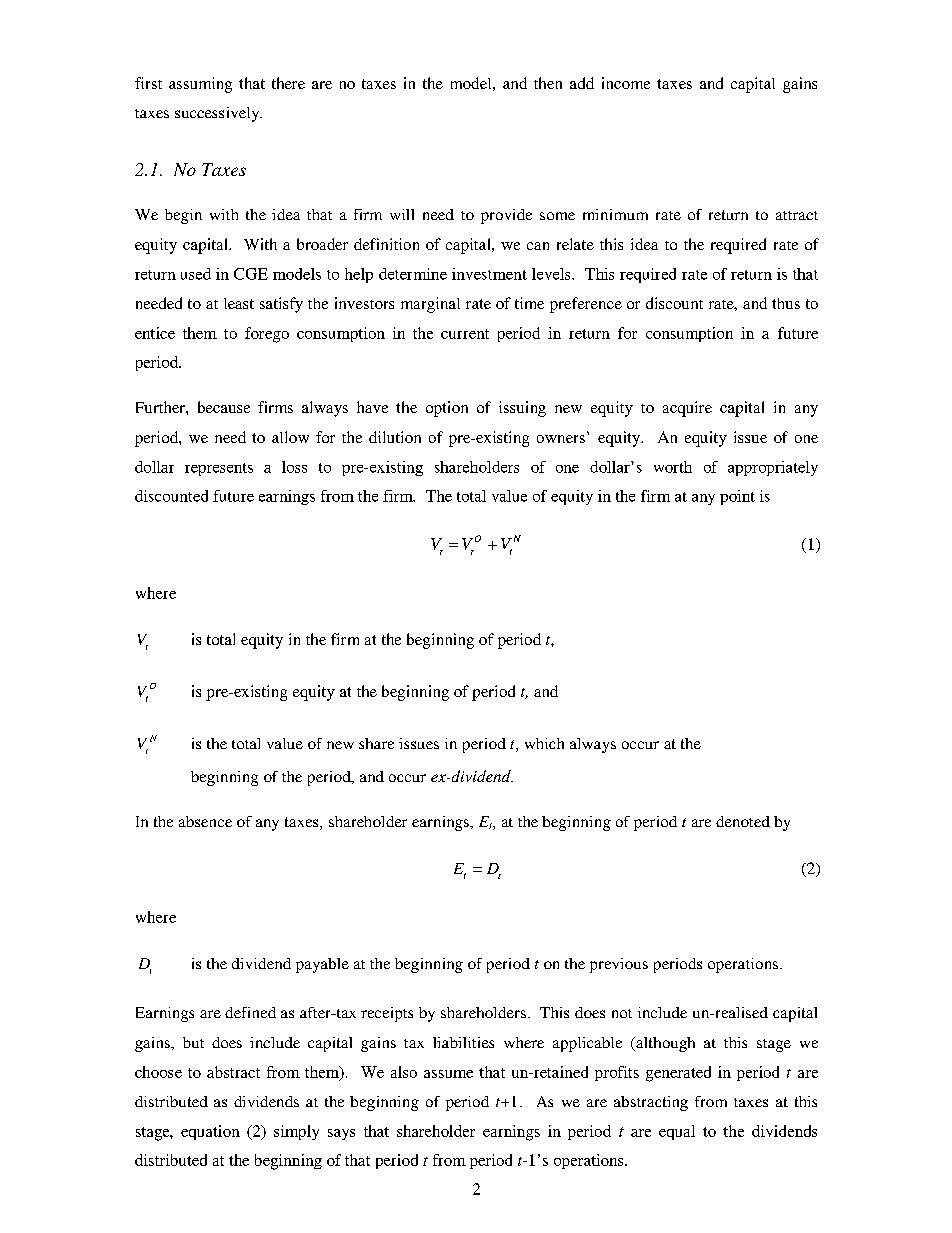 The image size is (952, 1233). Describe the element at coordinates (677, 1132) in the screenshot. I see `equal` at that location.
